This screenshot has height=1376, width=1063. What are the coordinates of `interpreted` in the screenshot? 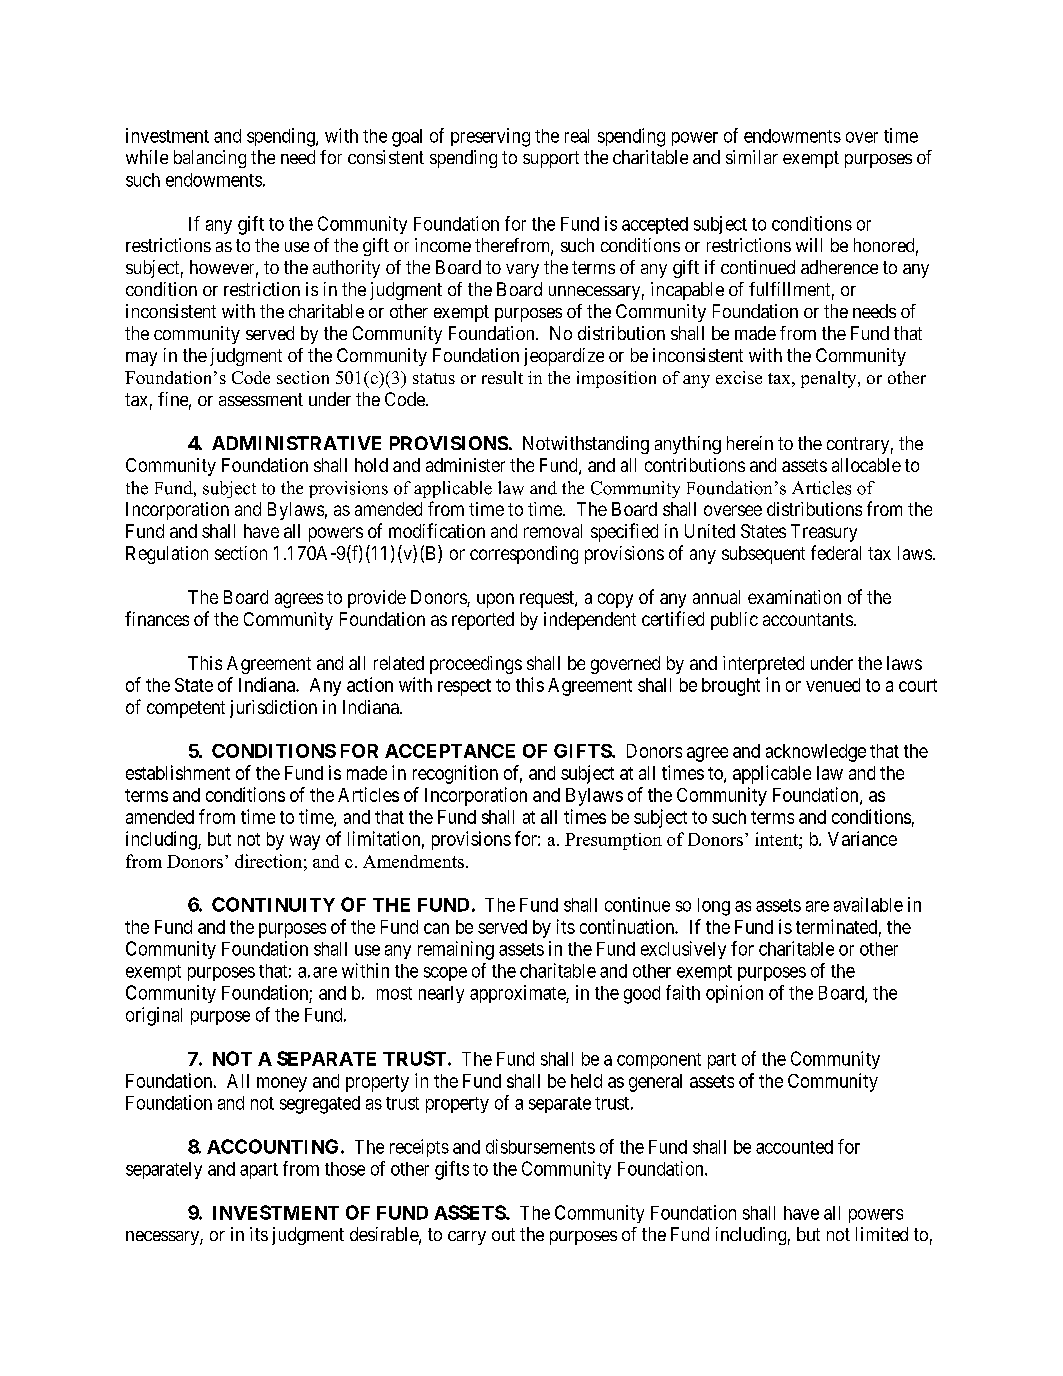 It's located at (763, 665).
